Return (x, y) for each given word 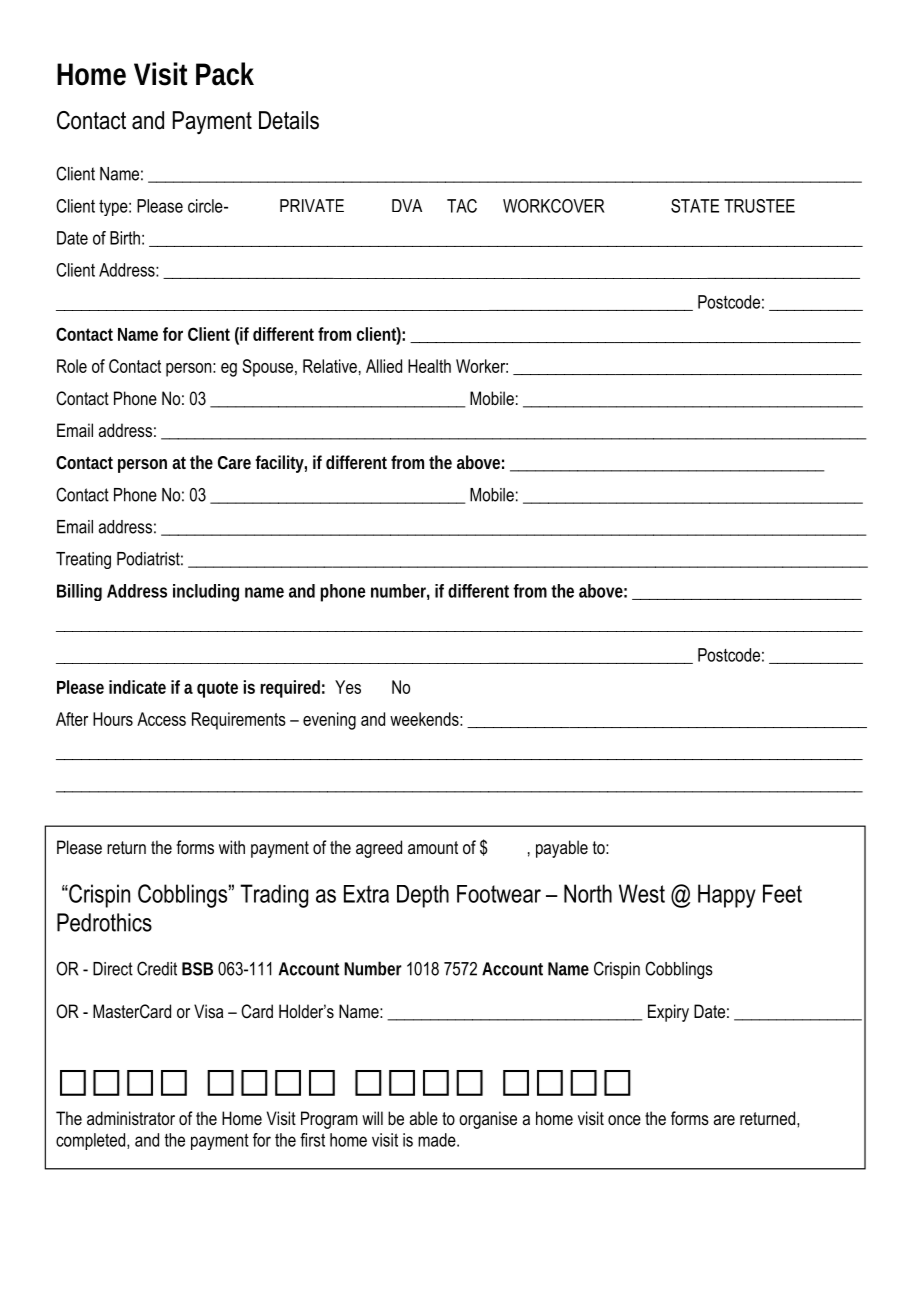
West (642, 893)
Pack (225, 74)
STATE (695, 206)
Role (72, 366)
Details (289, 120)
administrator (131, 1118)
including (206, 593)
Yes (348, 687)
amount (433, 847)
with (232, 847)
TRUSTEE (759, 206)
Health (429, 366)
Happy (727, 896)
